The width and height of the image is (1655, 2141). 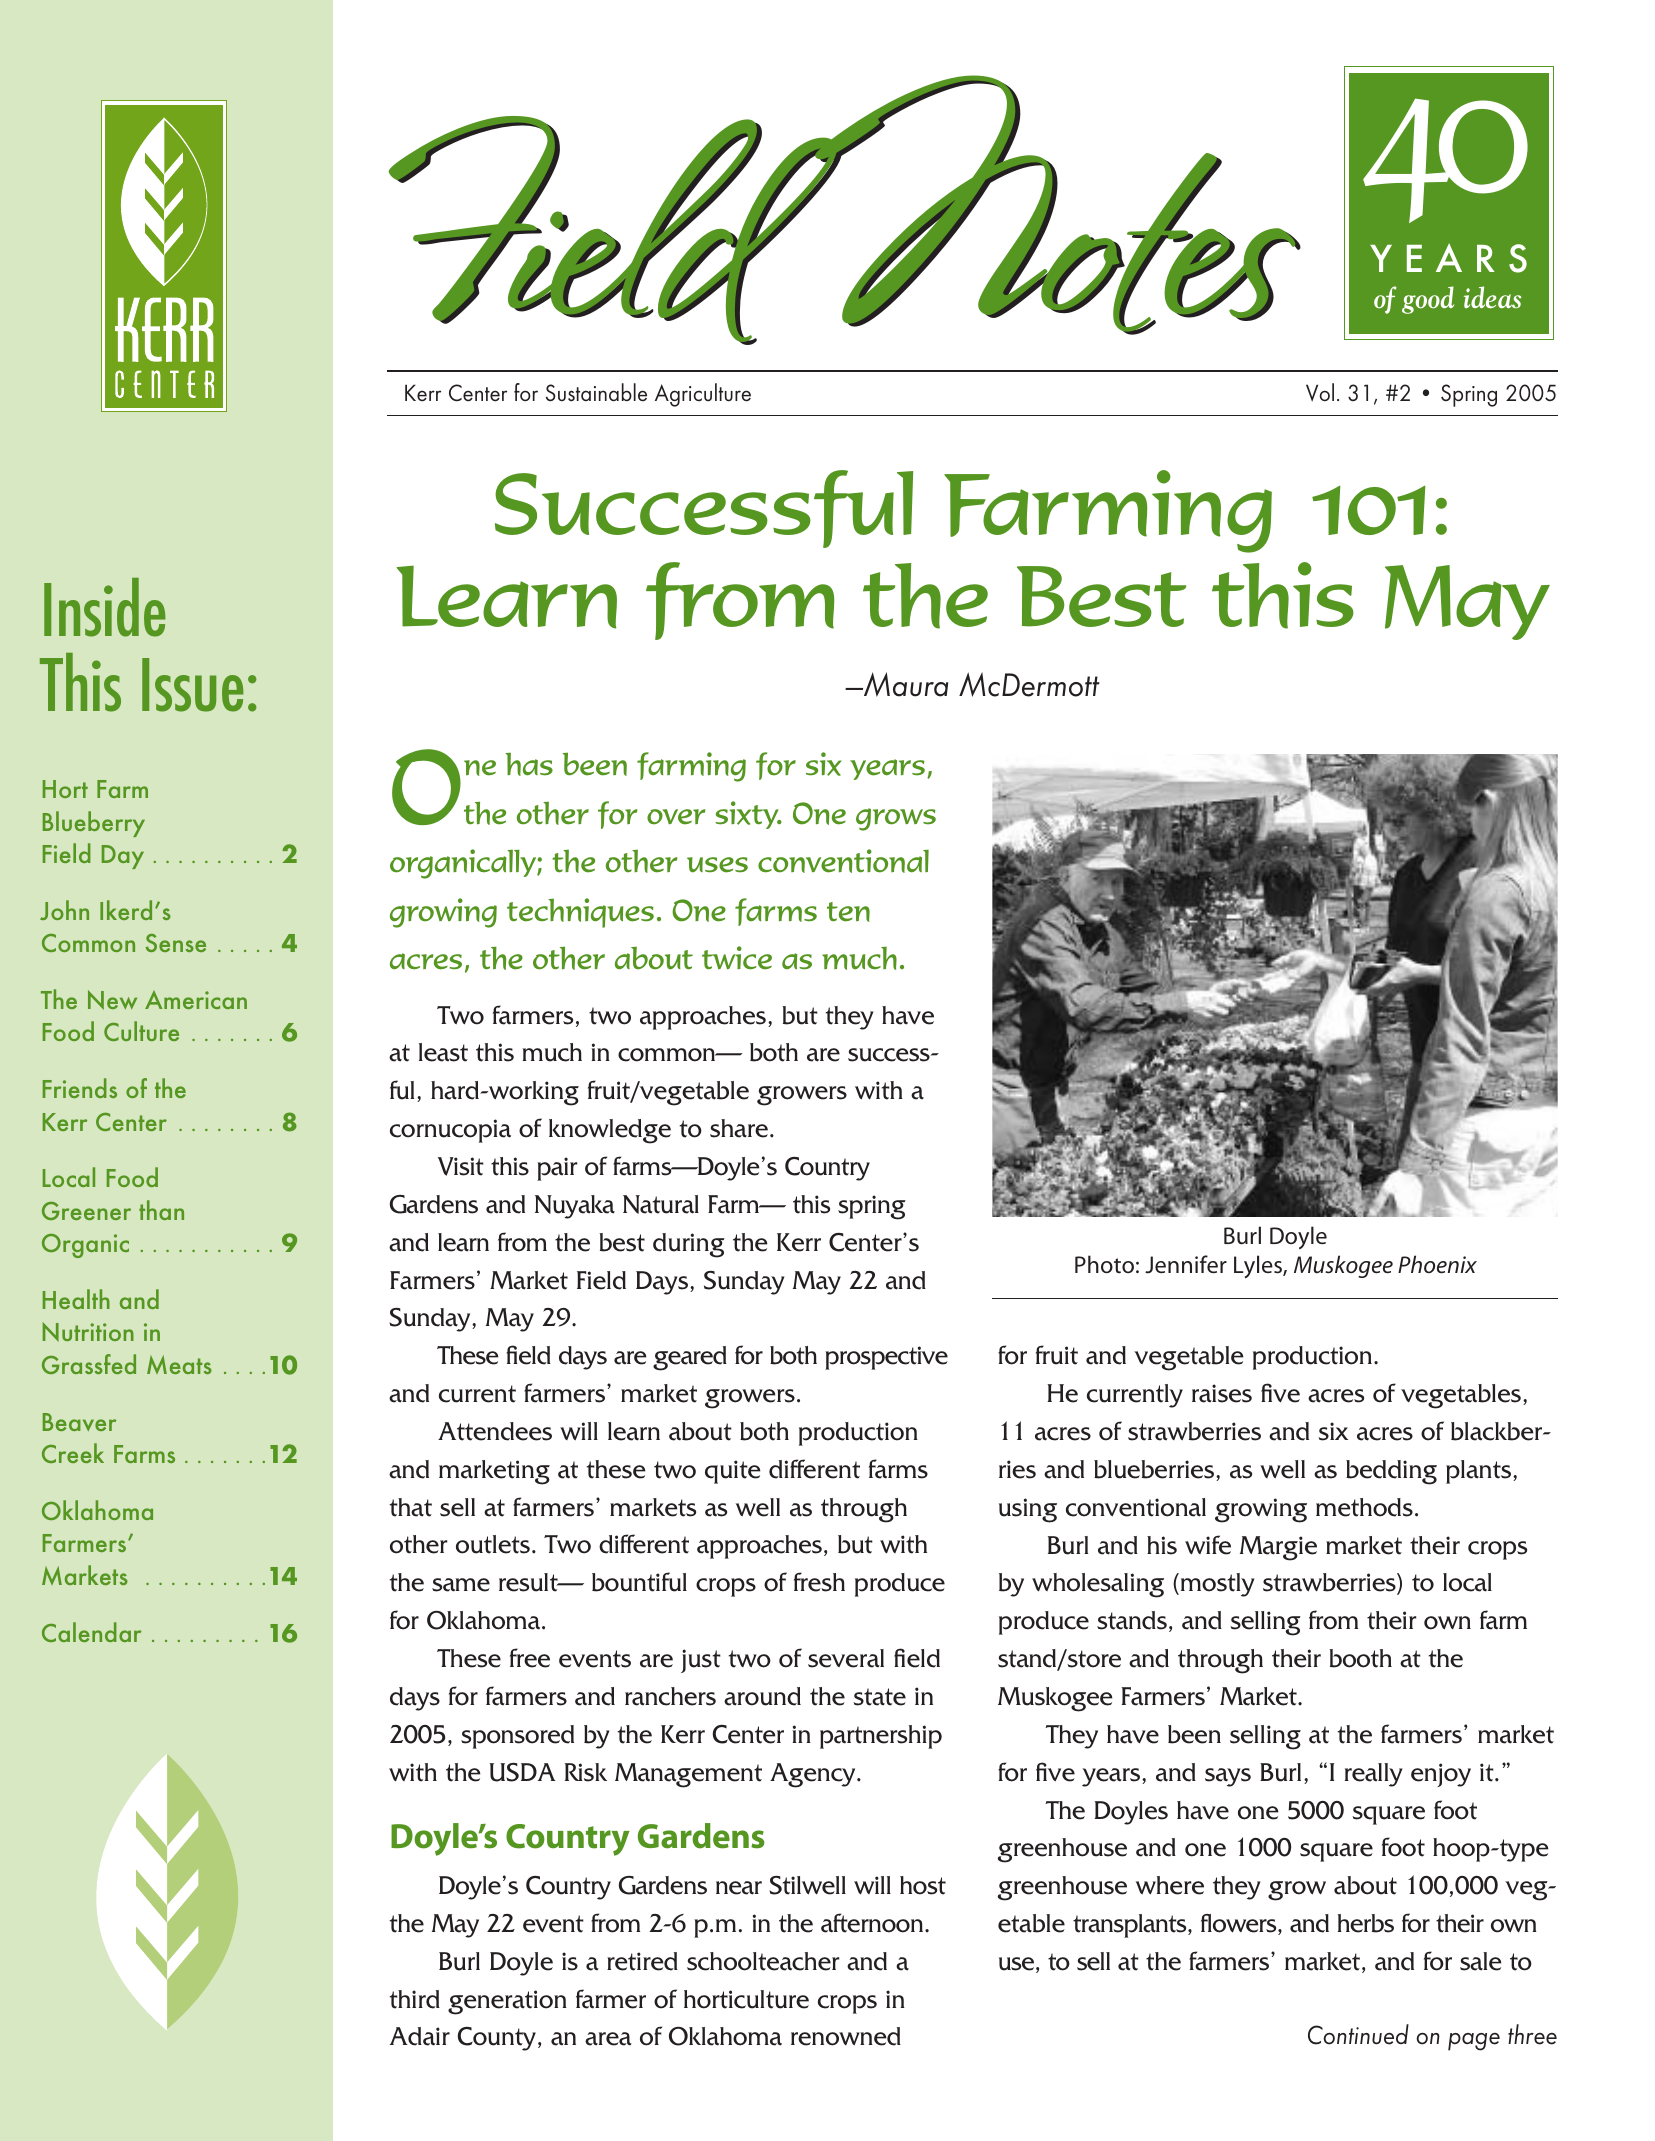 I want to click on quite, so click(x=732, y=1472).
